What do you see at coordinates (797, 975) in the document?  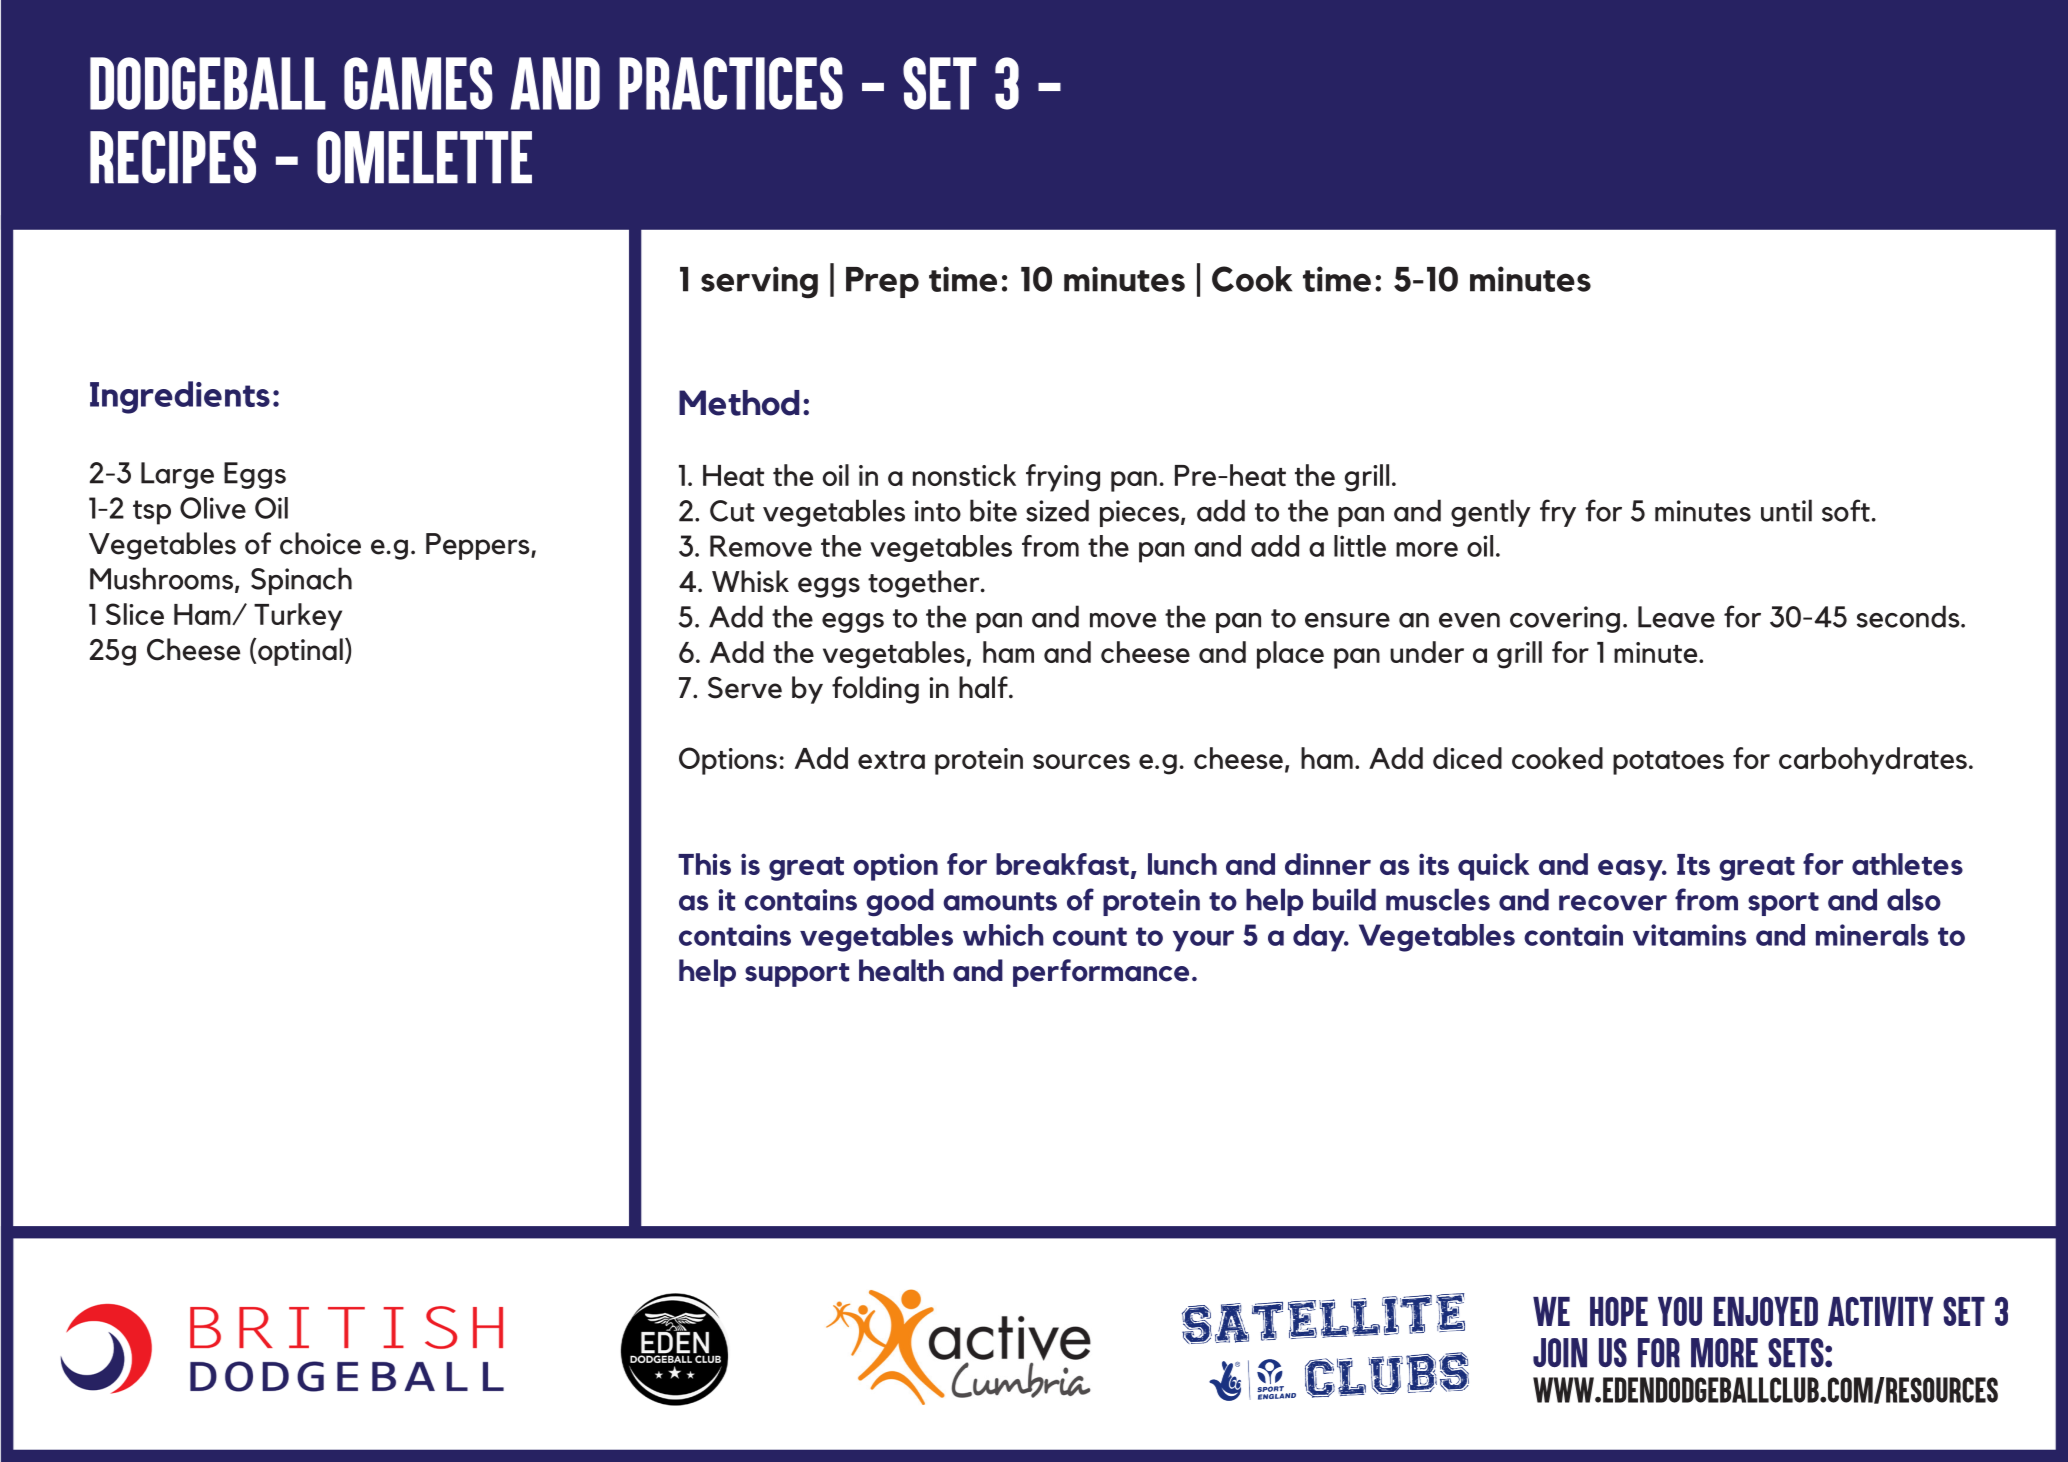 I see `support` at bounding box center [797, 975].
